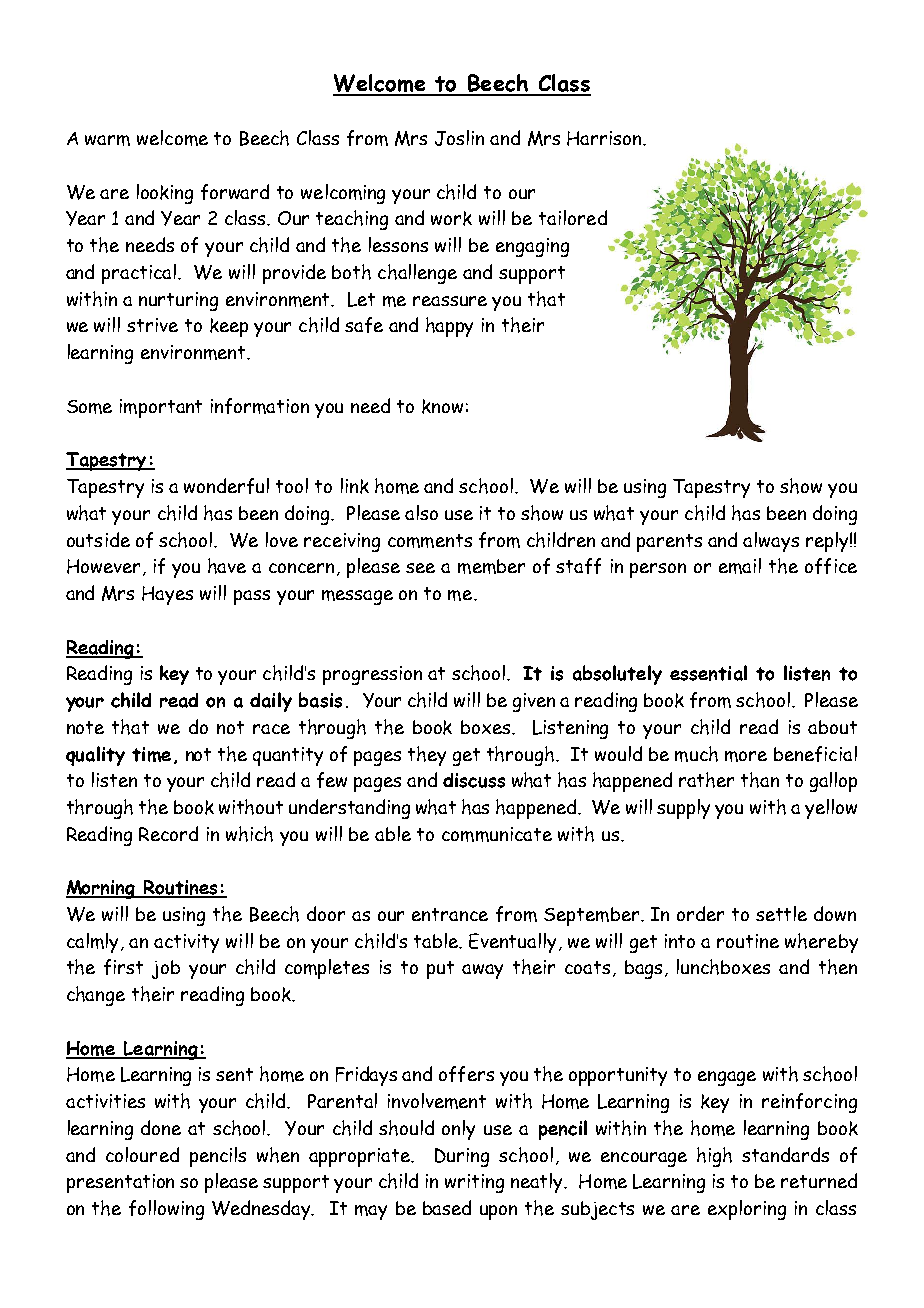 The image size is (924, 1308). Describe the element at coordinates (781, 913) in the document. I see `settle` at that location.
